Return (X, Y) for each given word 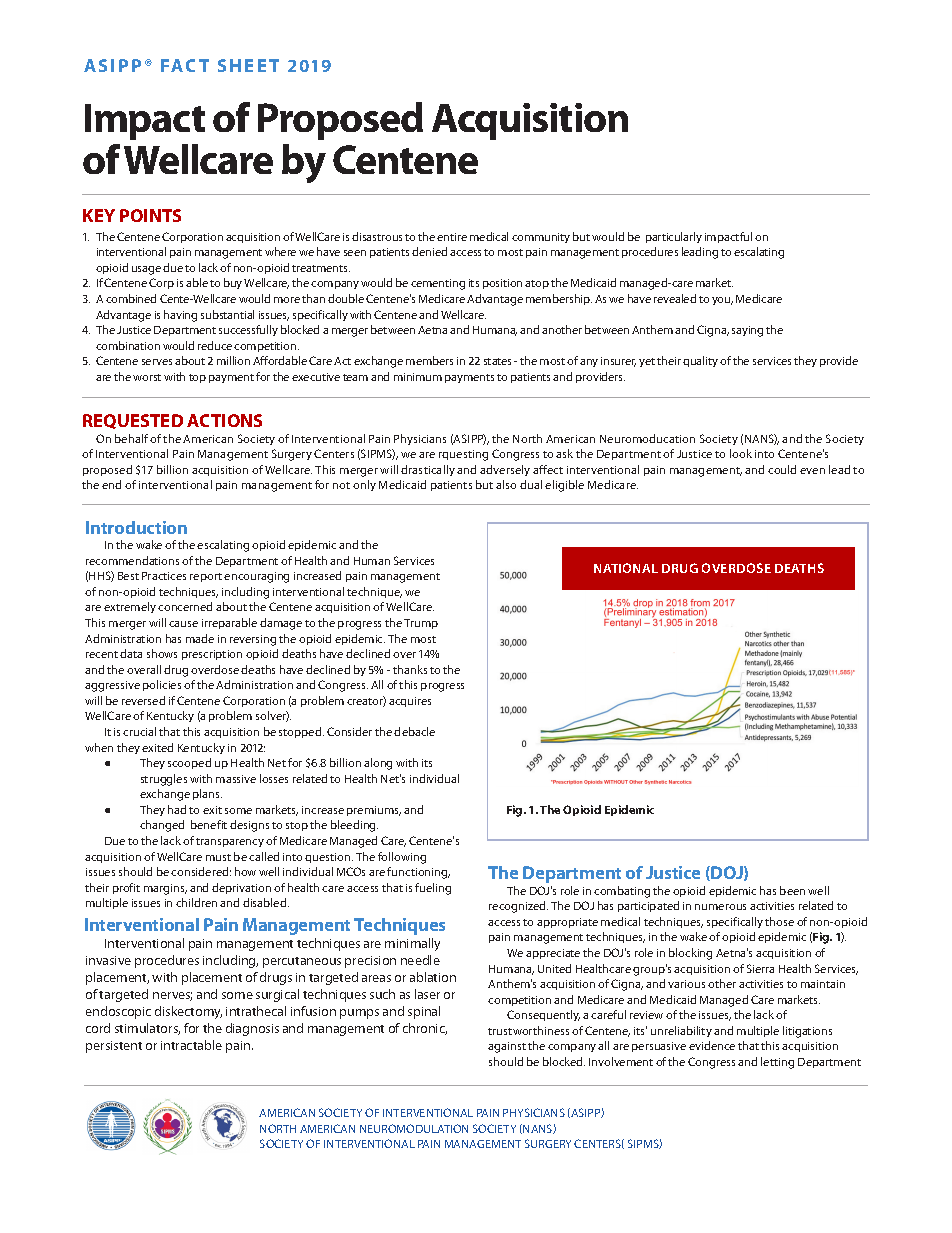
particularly (674, 237)
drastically (428, 470)
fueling (433, 889)
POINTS (150, 215)
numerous (720, 907)
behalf (131, 438)
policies (162, 685)
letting (777, 1063)
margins (165, 889)
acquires (410, 702)
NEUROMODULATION (414, 1128)
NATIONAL (626, 568)
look (741, 453)
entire (452, 237)
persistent (114, 1047)
